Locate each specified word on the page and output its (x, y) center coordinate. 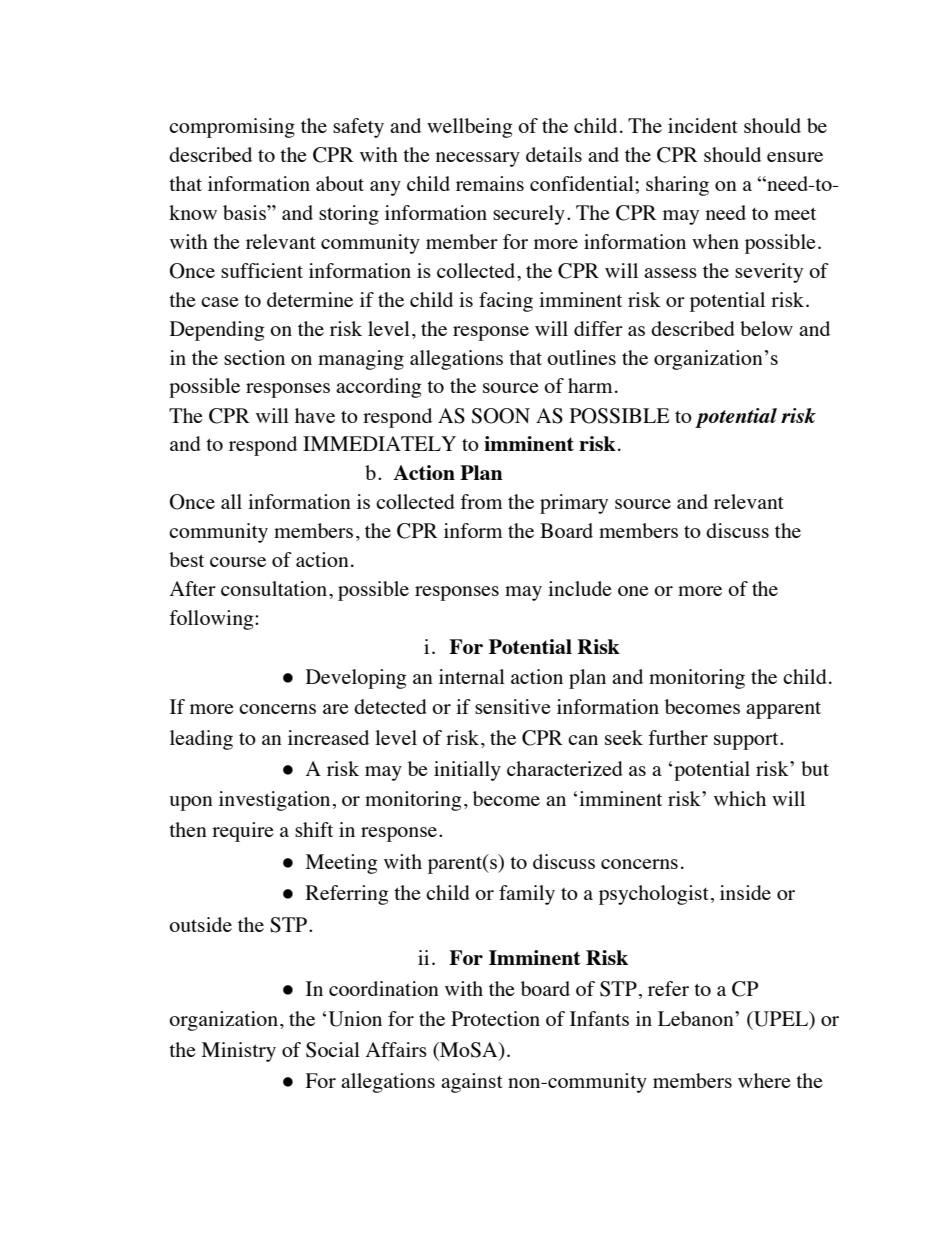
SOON (501, 416)
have (315, 415)
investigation (274, 801)
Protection (495, 1018)
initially (467, 771)
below (766, 328)
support (747, 741)
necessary (478, 159)
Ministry (239, 1052)
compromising (232, 128)
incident (703, 125)
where (764, 1080)
